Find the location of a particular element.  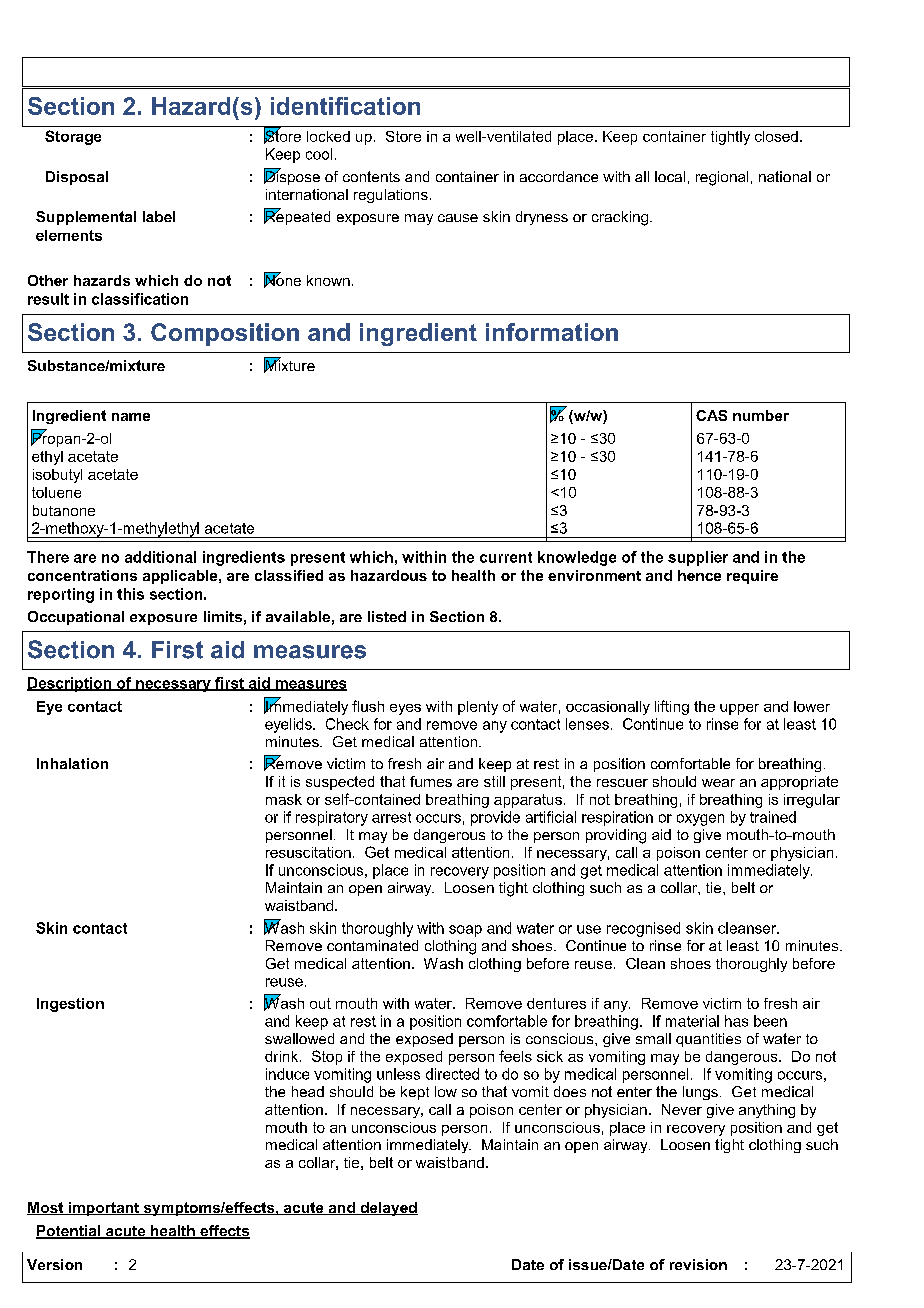

Ingestion is located at coordinates (70, 1005).
